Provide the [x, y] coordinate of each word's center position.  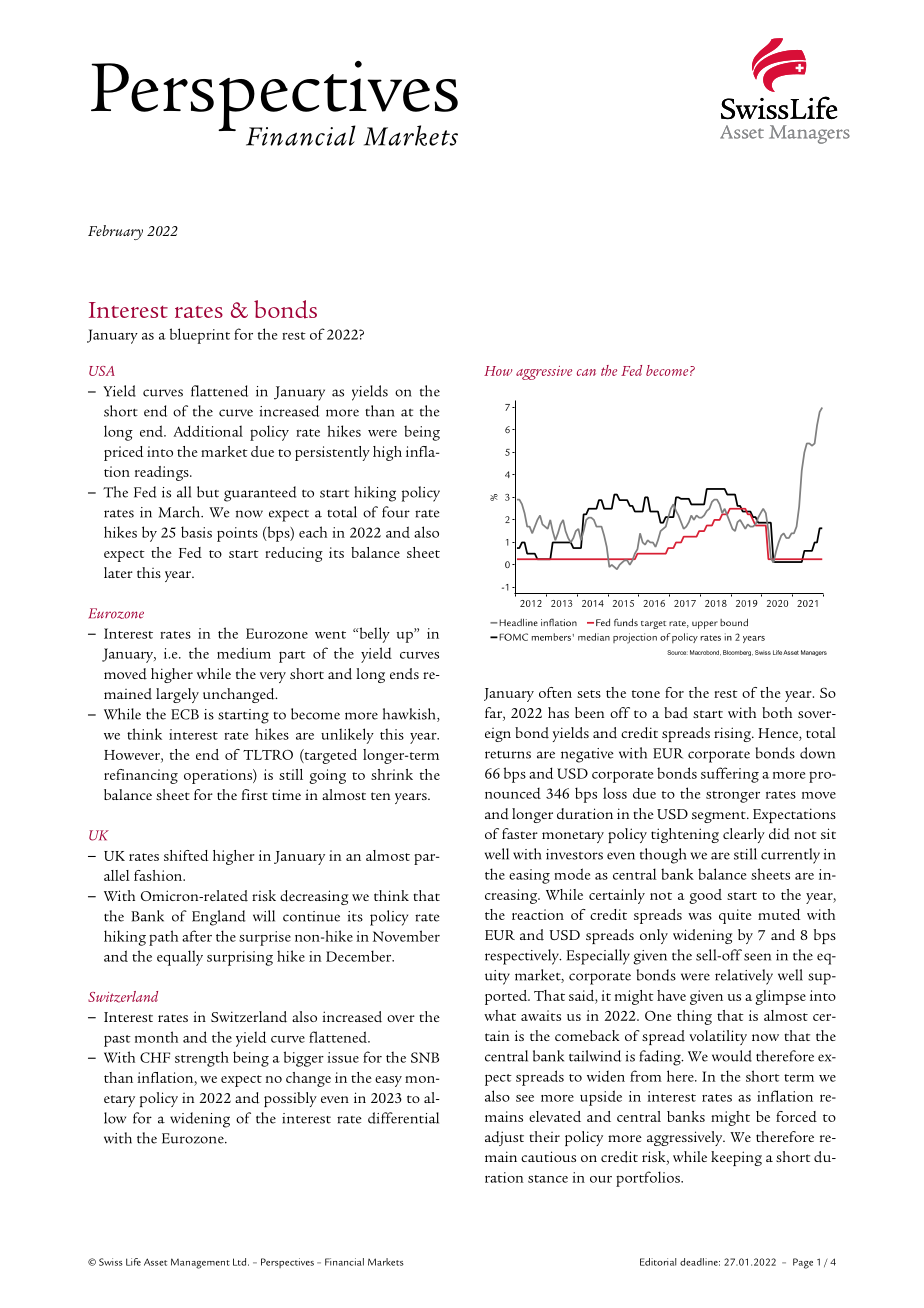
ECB [185, 714]
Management [200, 1263]
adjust [504, 1138]
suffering [730, 775]
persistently [332, 453]
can [586, 372]
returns [508, 755]
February [115, 232]
